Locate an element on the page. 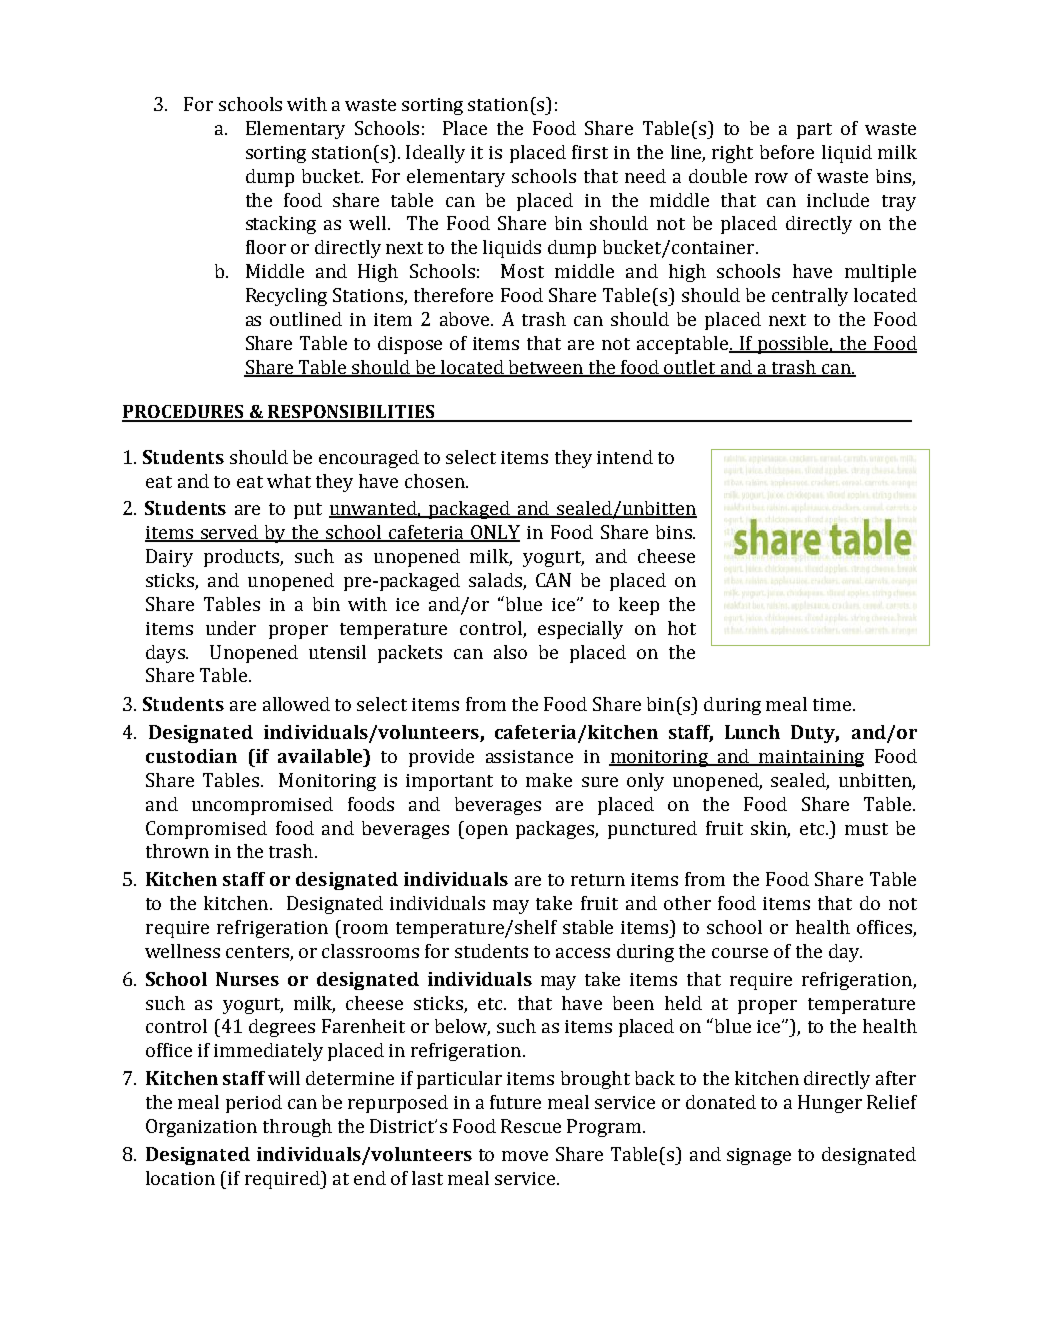 This document has width=1039, height=1344. stacking is located at coordinates (281, 225).
